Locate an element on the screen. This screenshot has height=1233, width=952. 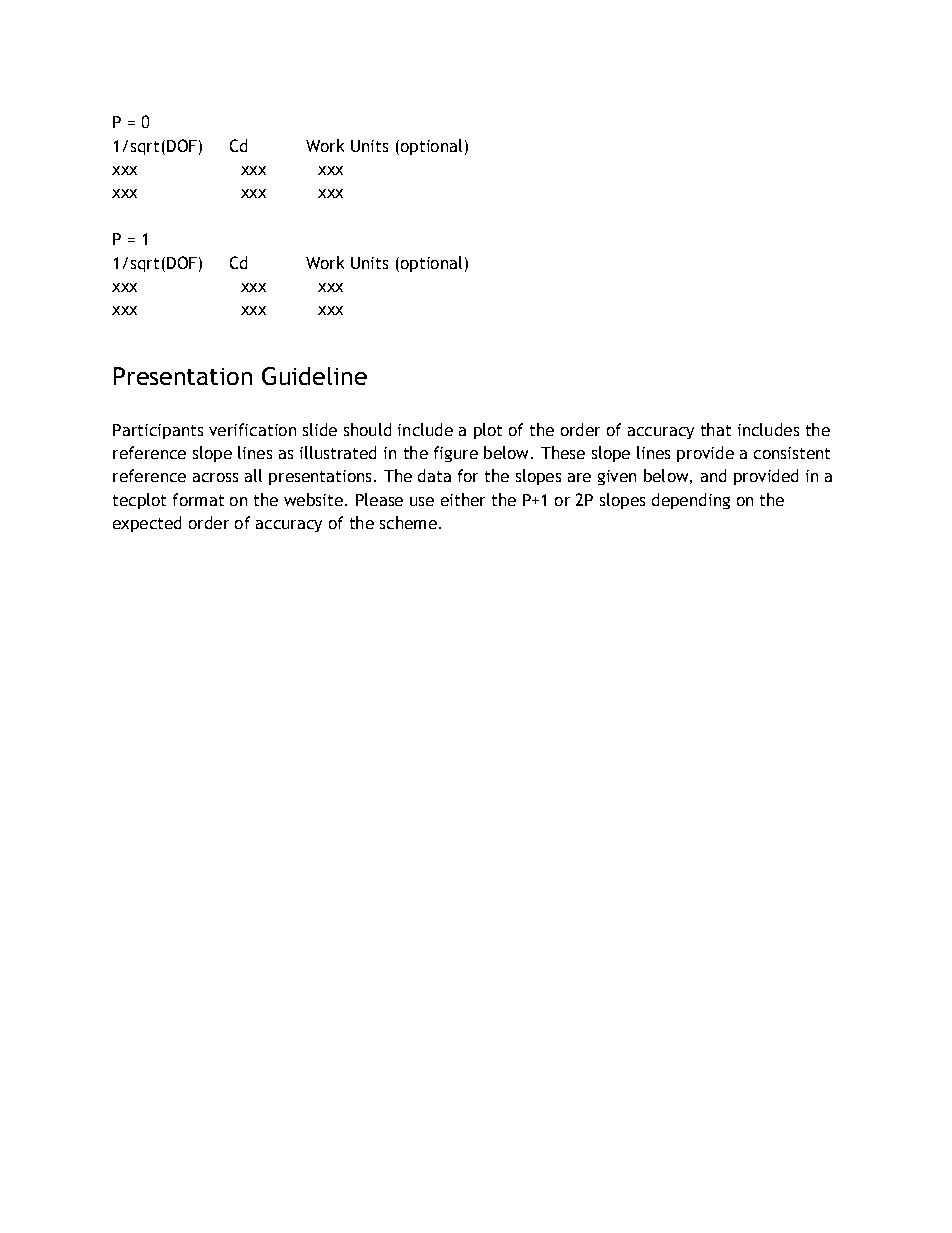
figure is located at coordinates (456, 454).
